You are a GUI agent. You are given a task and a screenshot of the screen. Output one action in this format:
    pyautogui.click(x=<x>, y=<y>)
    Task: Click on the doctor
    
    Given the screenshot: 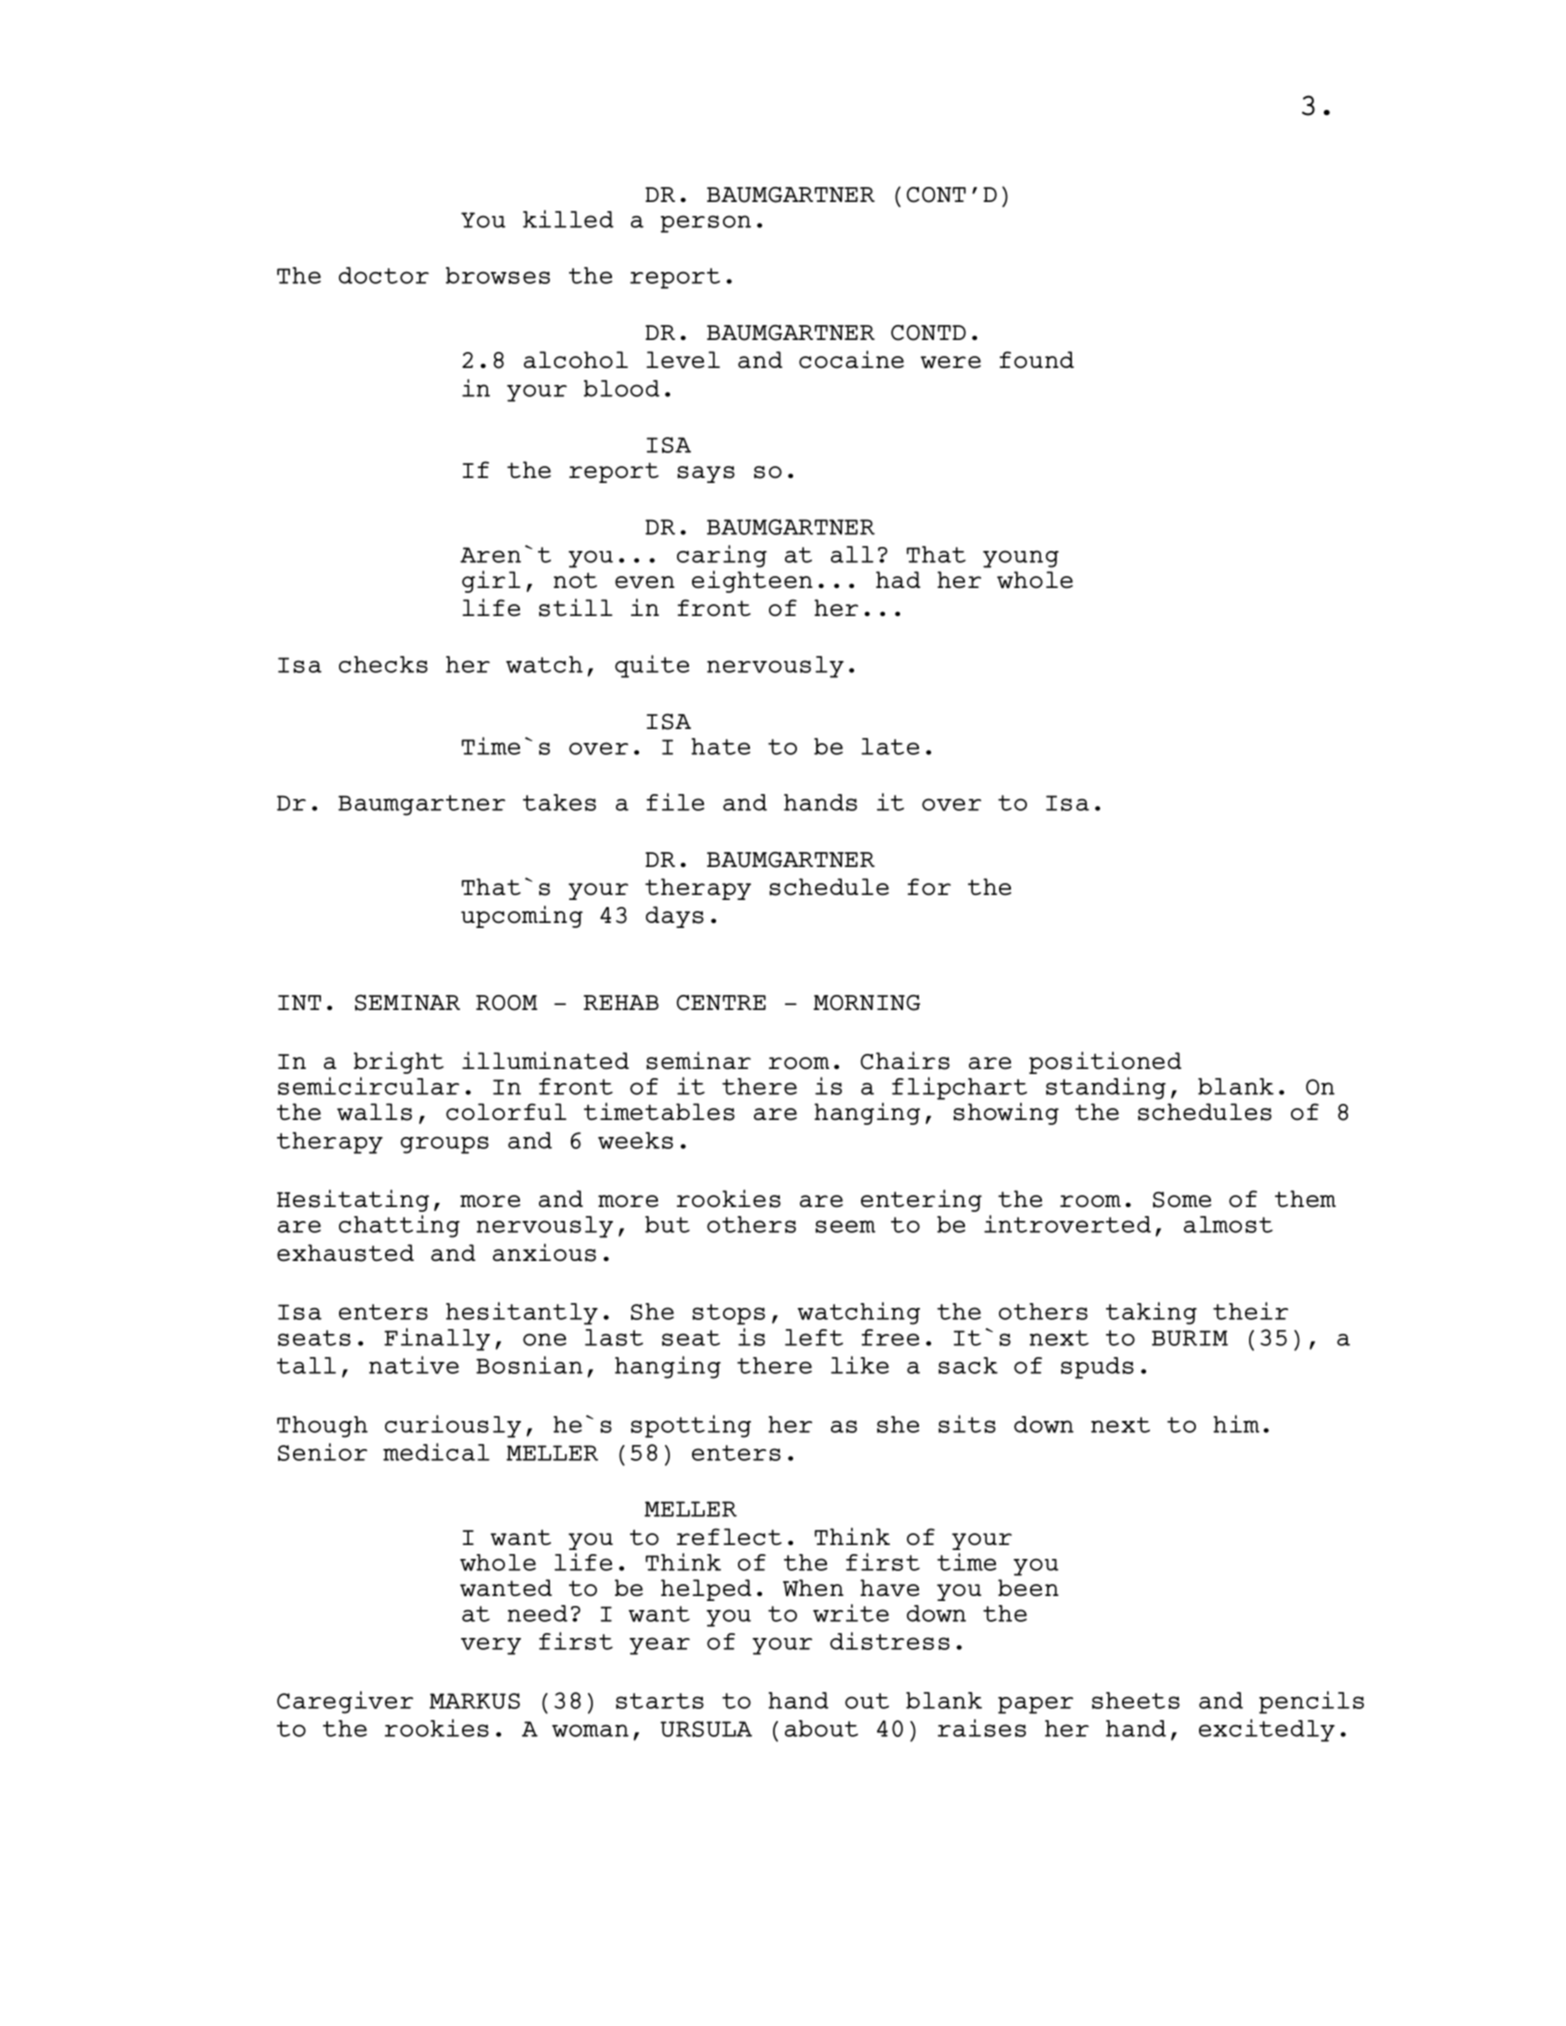 What is the action you would take?
    pyautogui.click(x=384, y=275)
